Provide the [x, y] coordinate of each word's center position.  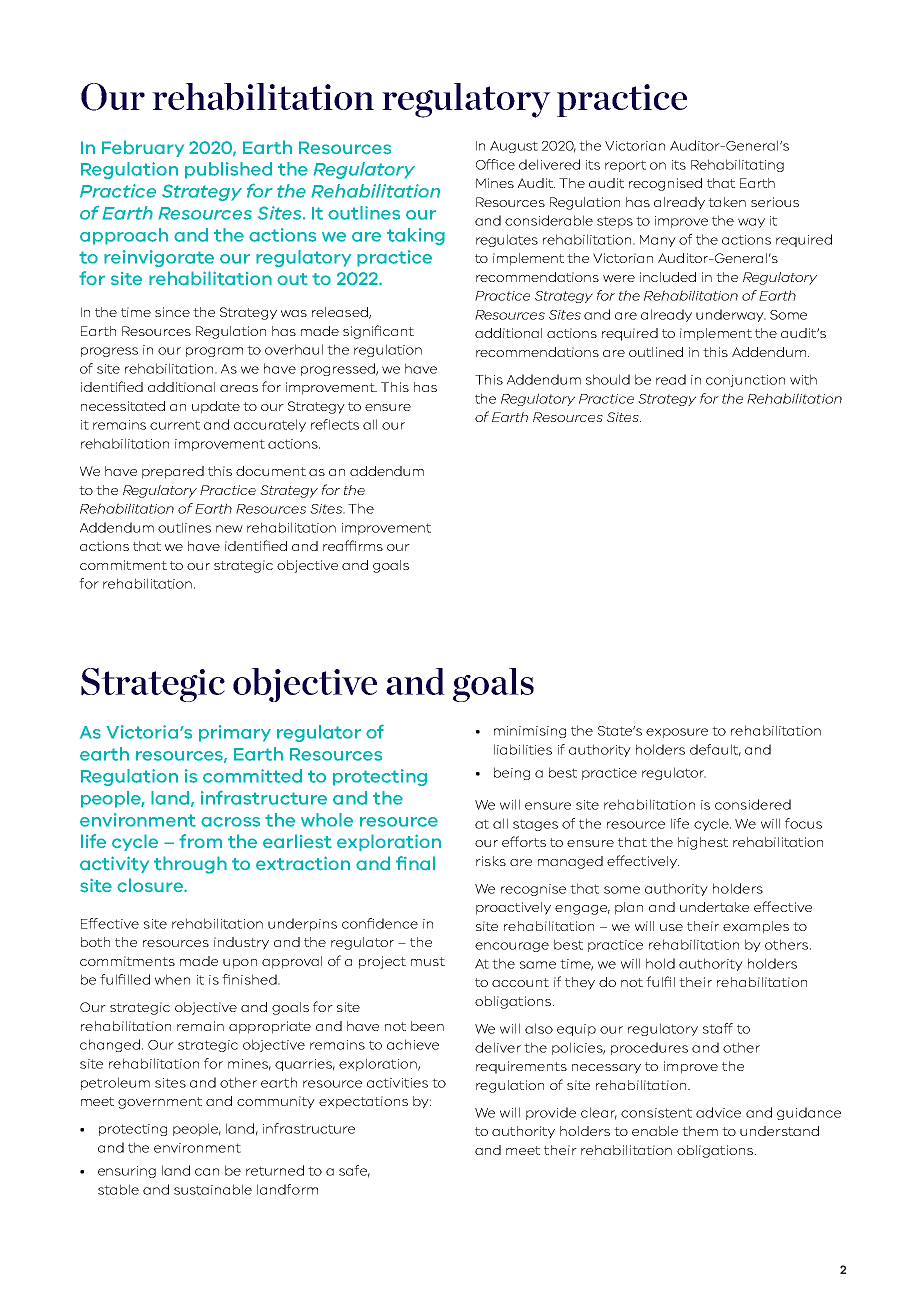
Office [495, 164]
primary [235, 733]
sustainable [213, 1189]
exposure [677, 733]
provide [551, 1113]
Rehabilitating [737, 165]
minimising [530, 732]
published [228, 170]
